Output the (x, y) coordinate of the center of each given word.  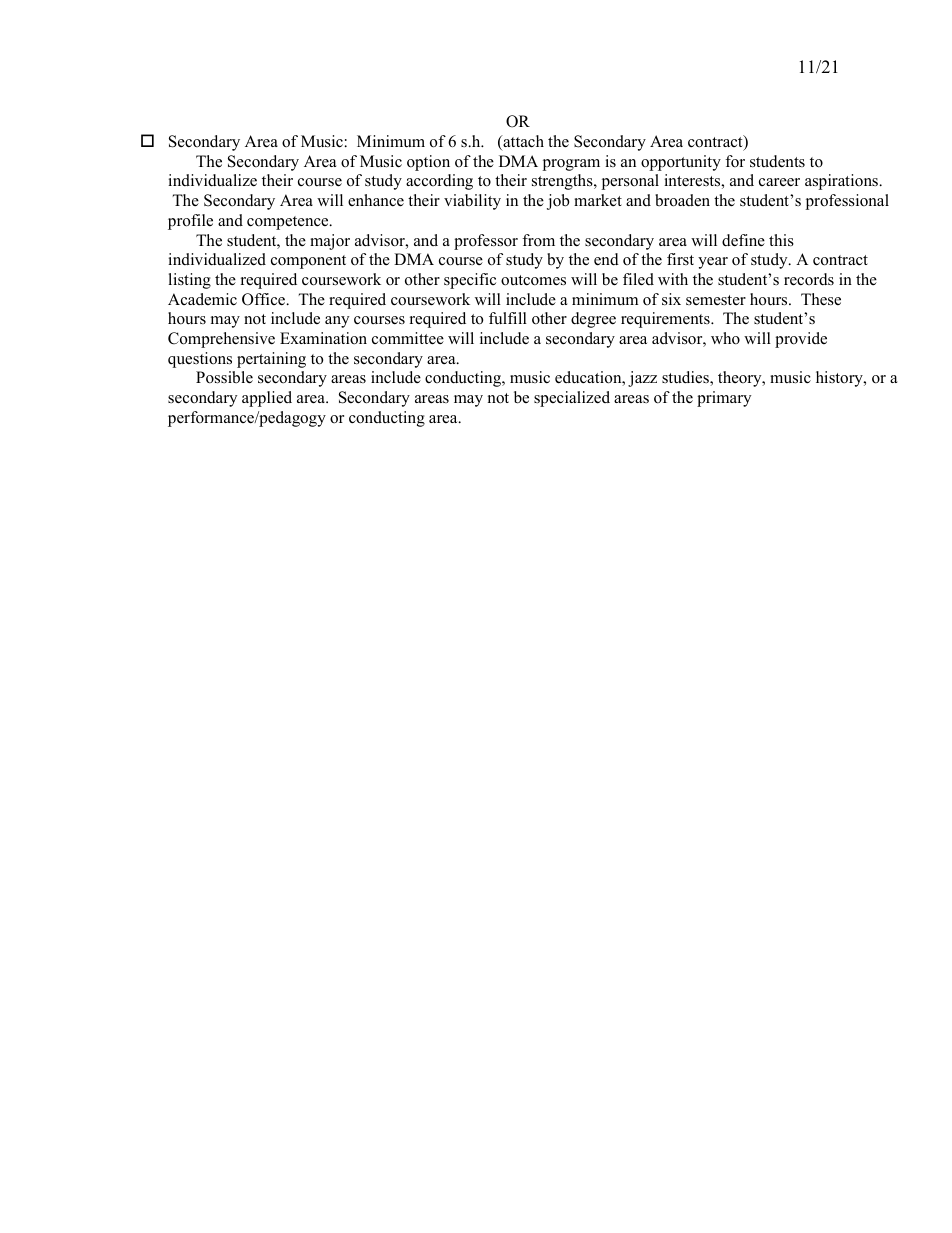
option (428, 163)
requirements (666, 320)
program (571, 165)
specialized (572, 399)
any (337, 322)
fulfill (508, 318)
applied (267, 399)
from (538, 240)
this (781, 240)
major (330, 242)
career (779, 182)
